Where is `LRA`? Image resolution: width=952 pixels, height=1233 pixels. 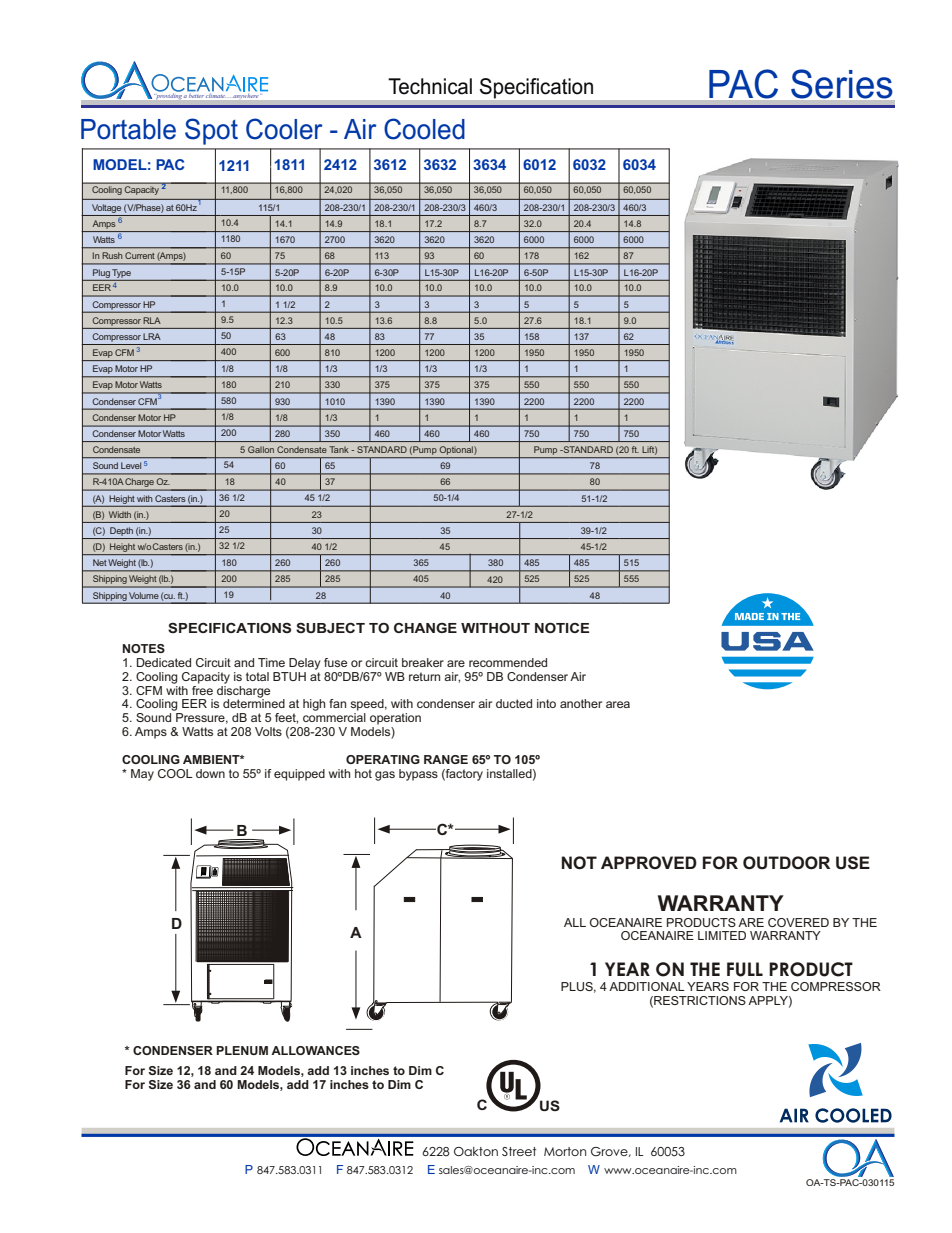
LRA is located at coordinates (152, 336).
